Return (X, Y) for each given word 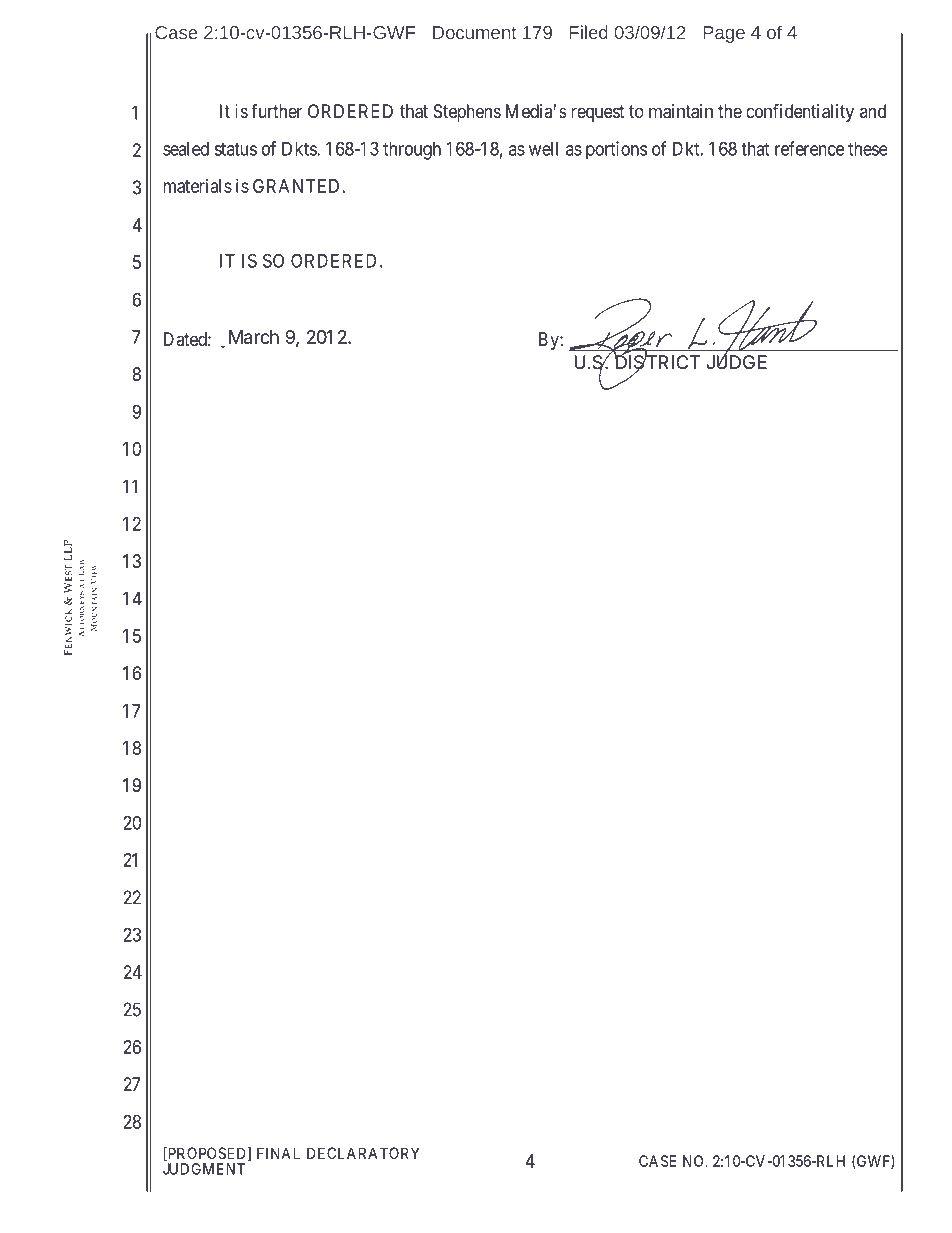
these (867, 149)
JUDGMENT (204, 1169)
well (543, 149)
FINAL (278, 1153)
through (412, 151)
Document (474, 32)
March (254, 337)
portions (616, 150)
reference (809, 148)
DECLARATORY (363, 1153)
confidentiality (800, 112)
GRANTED (296, 186)
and (873, 111)
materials (197, 186)
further (276, 111)
